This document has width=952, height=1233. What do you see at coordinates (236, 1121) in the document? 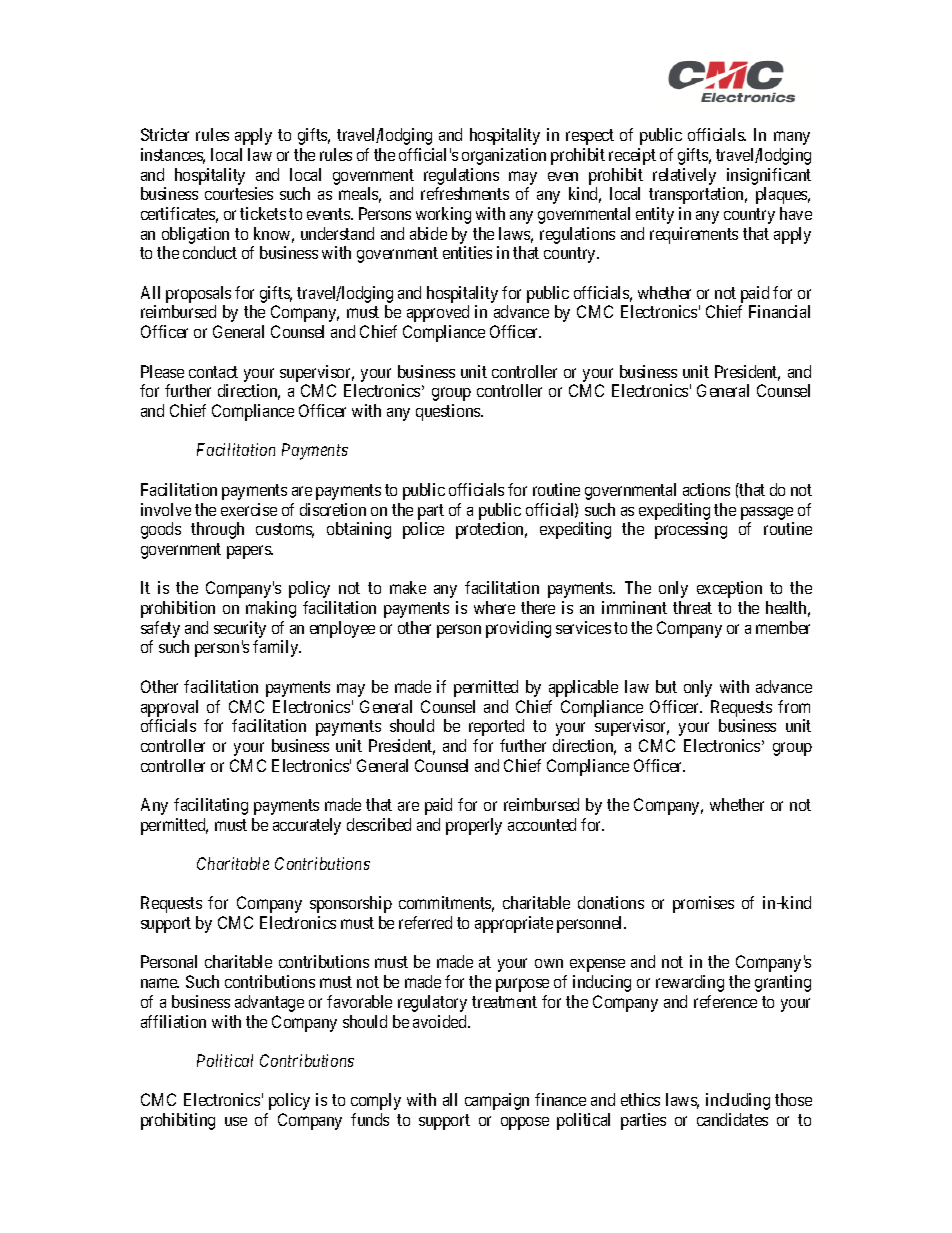
I see `use` at bounding box center [236, 1121].
